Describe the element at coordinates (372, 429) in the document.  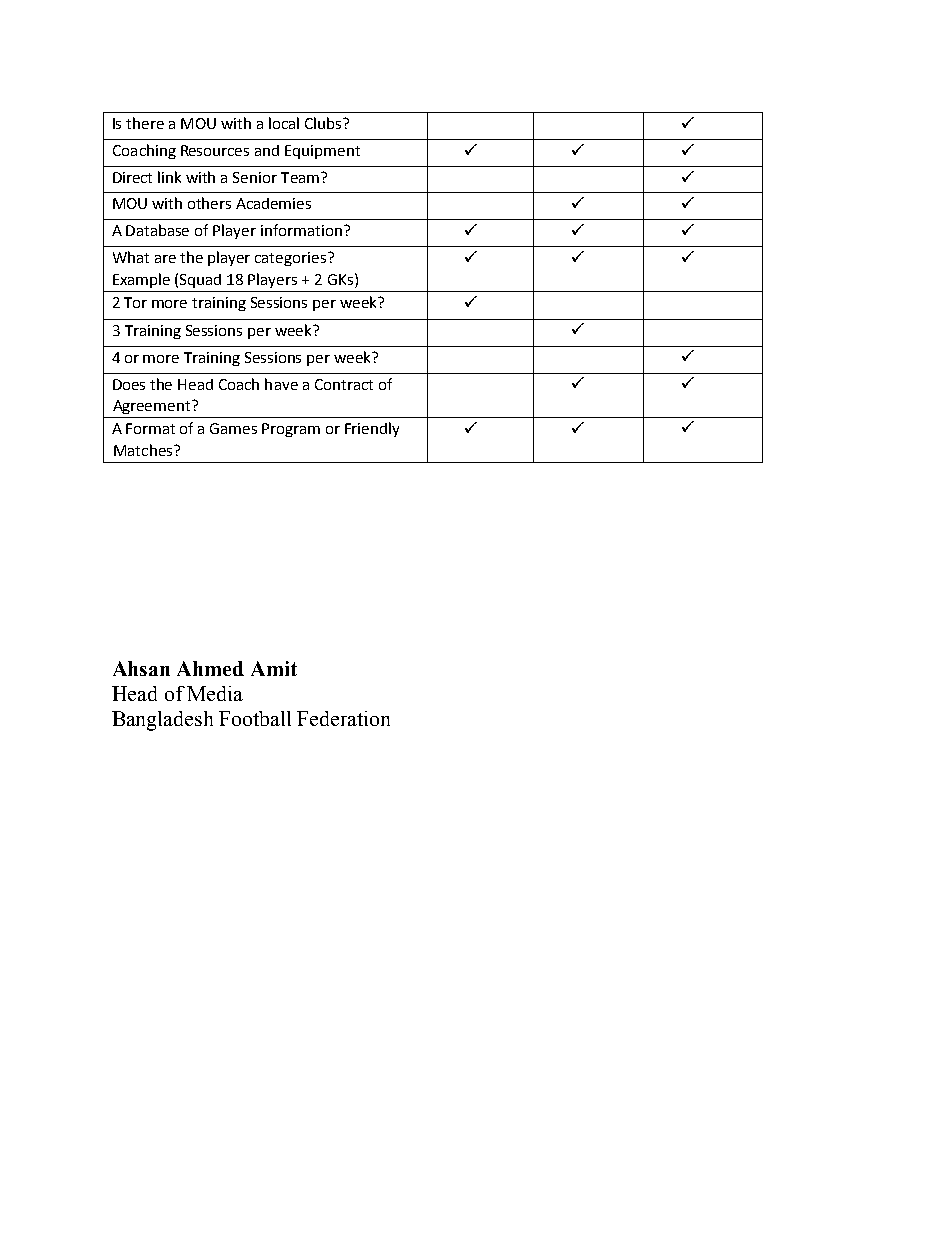
I see `Friendly` at that location.
